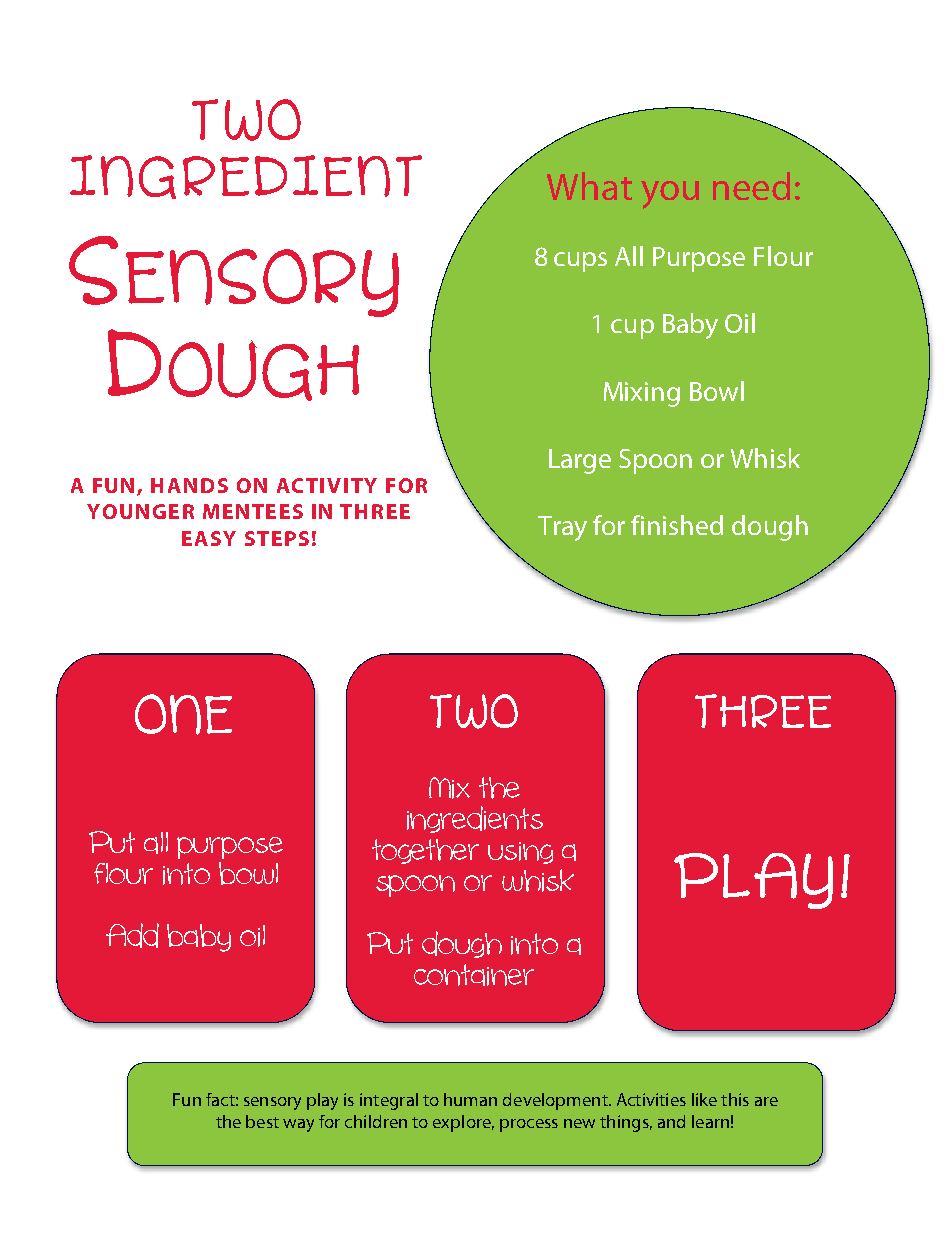 This document has width=952, height=1233. I want to click on Tray, so click(562, 528).
